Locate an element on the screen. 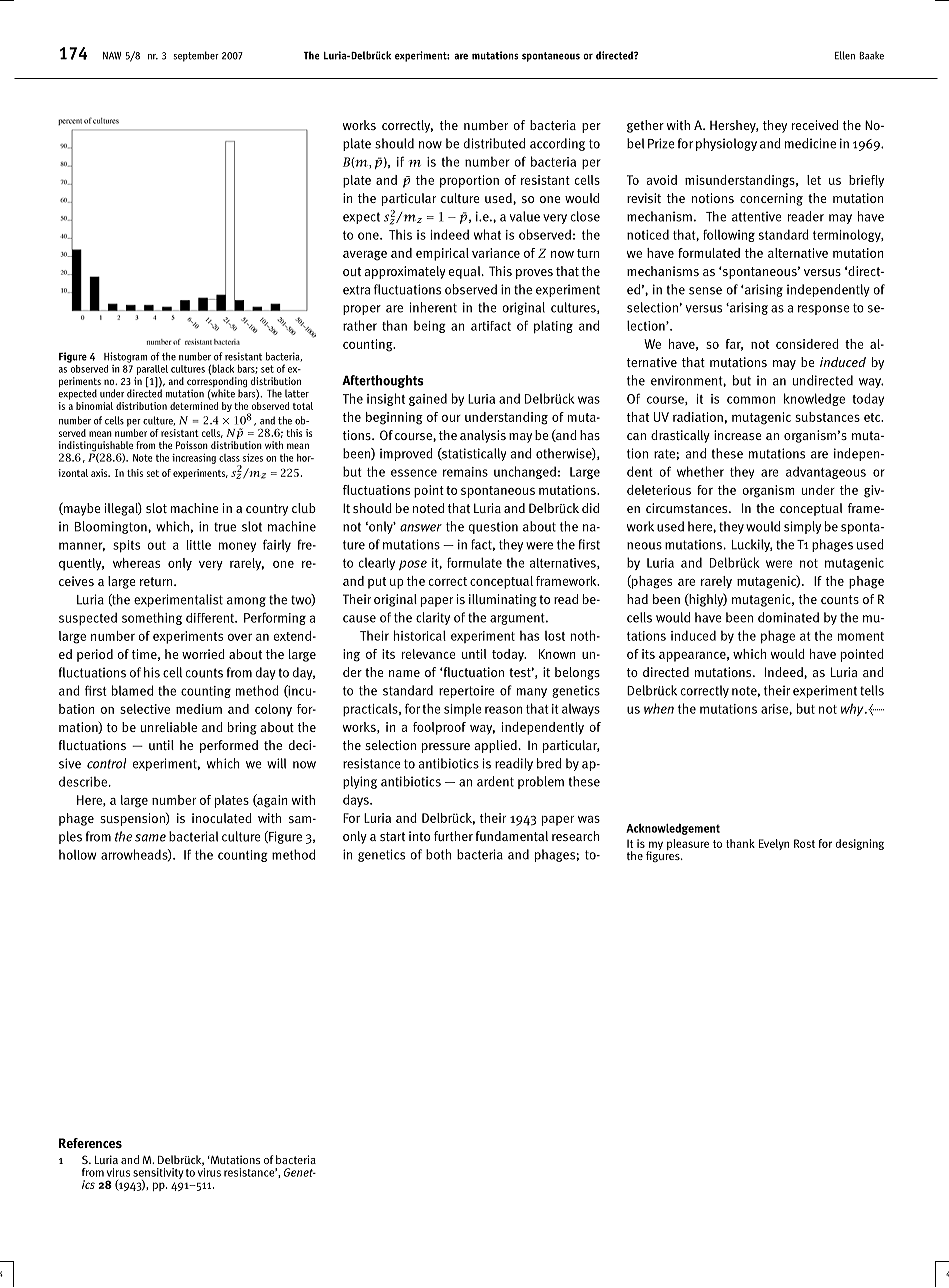  analysis is located at coordinates (483, 436).
